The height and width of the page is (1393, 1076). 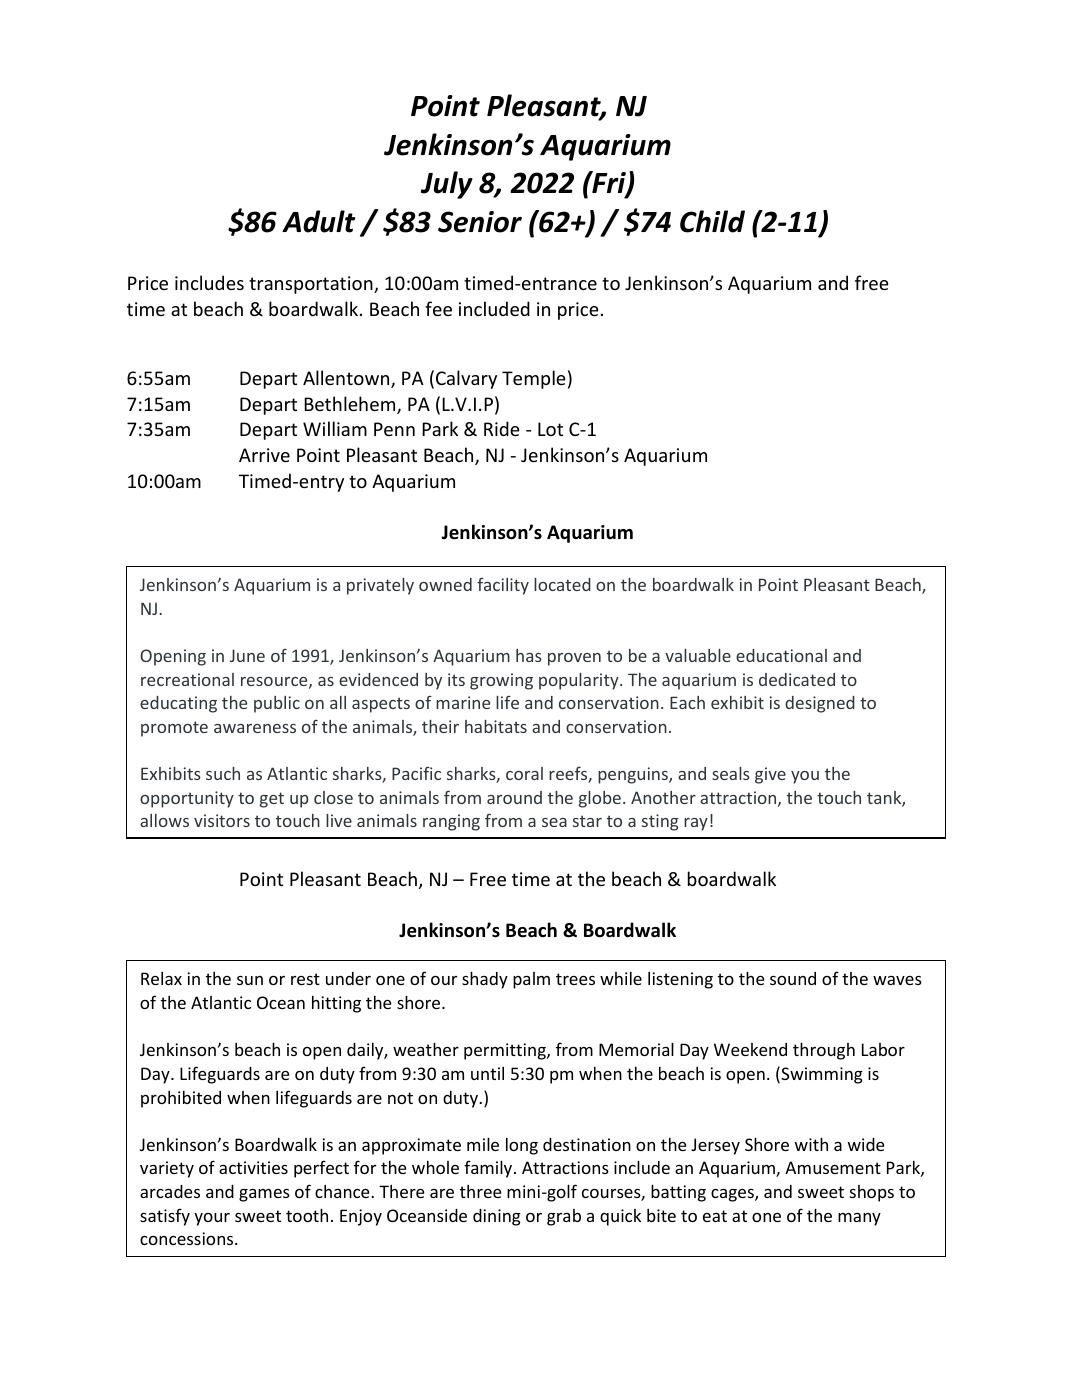 What do you see at coordinates (859, 1219) in the page?
I see `many` at bounding box center [859, 1219].
